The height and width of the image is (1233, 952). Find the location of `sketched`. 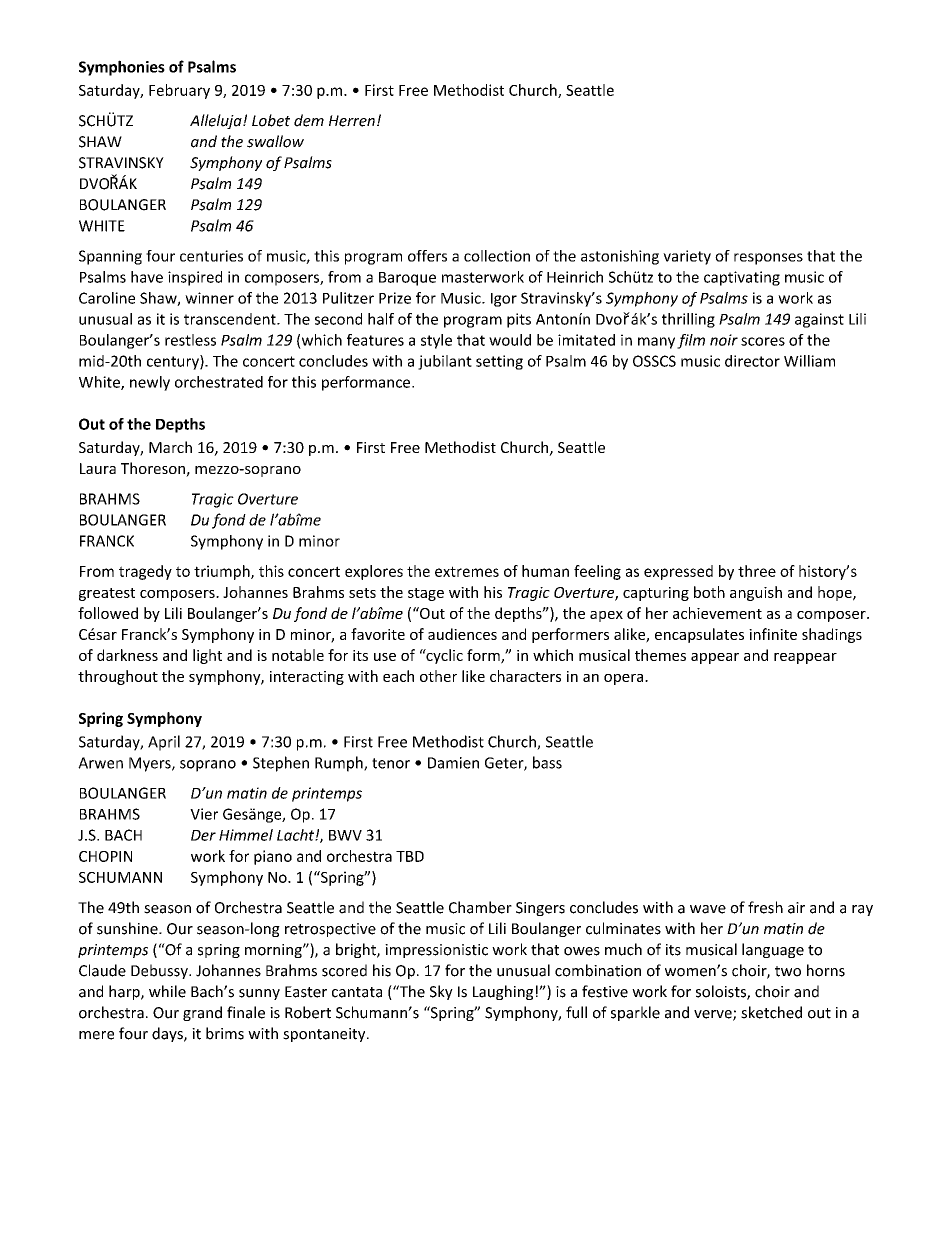

sketched is located at coordinates (771, 1012).
